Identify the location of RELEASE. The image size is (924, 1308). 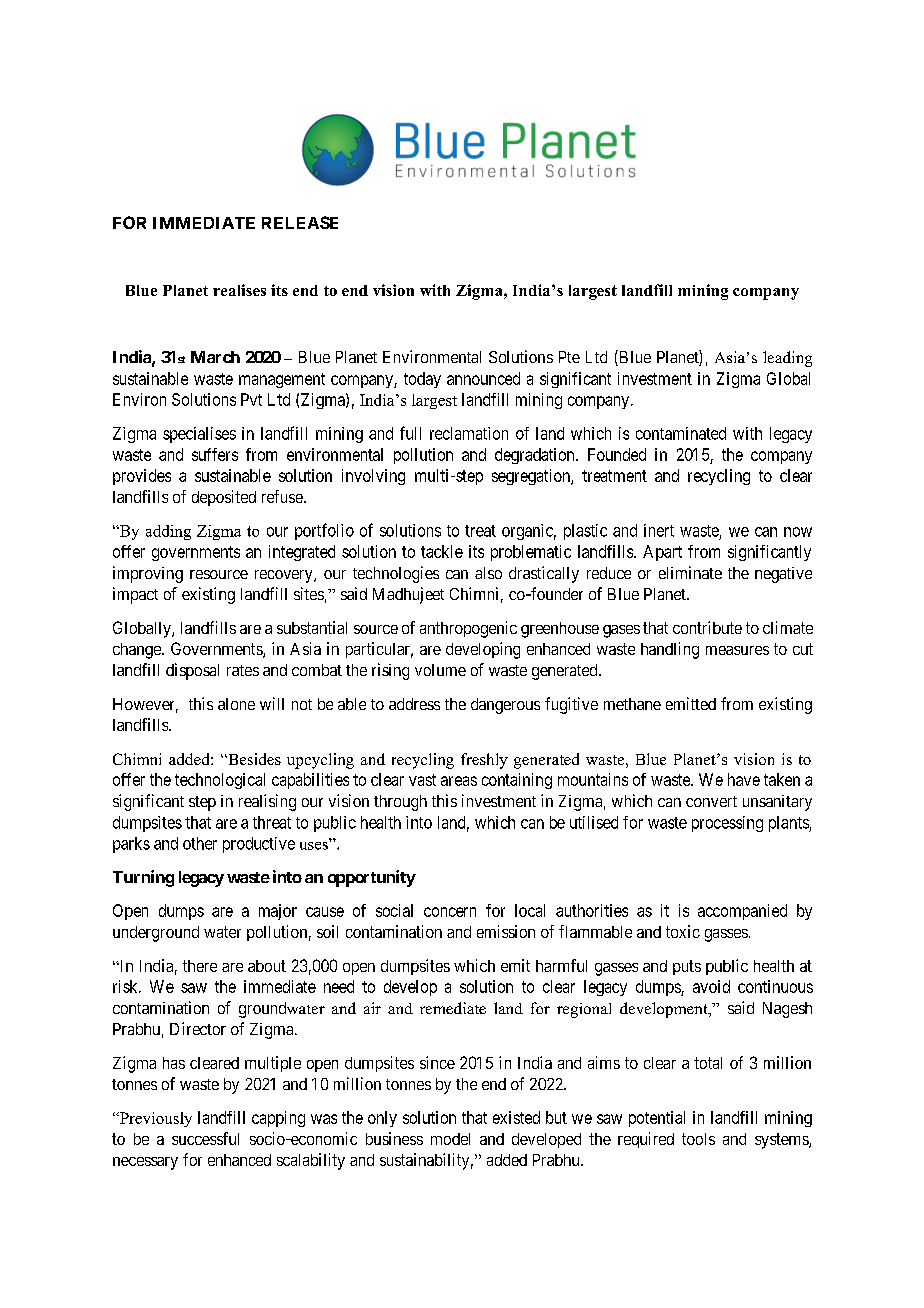
(300, 222).
